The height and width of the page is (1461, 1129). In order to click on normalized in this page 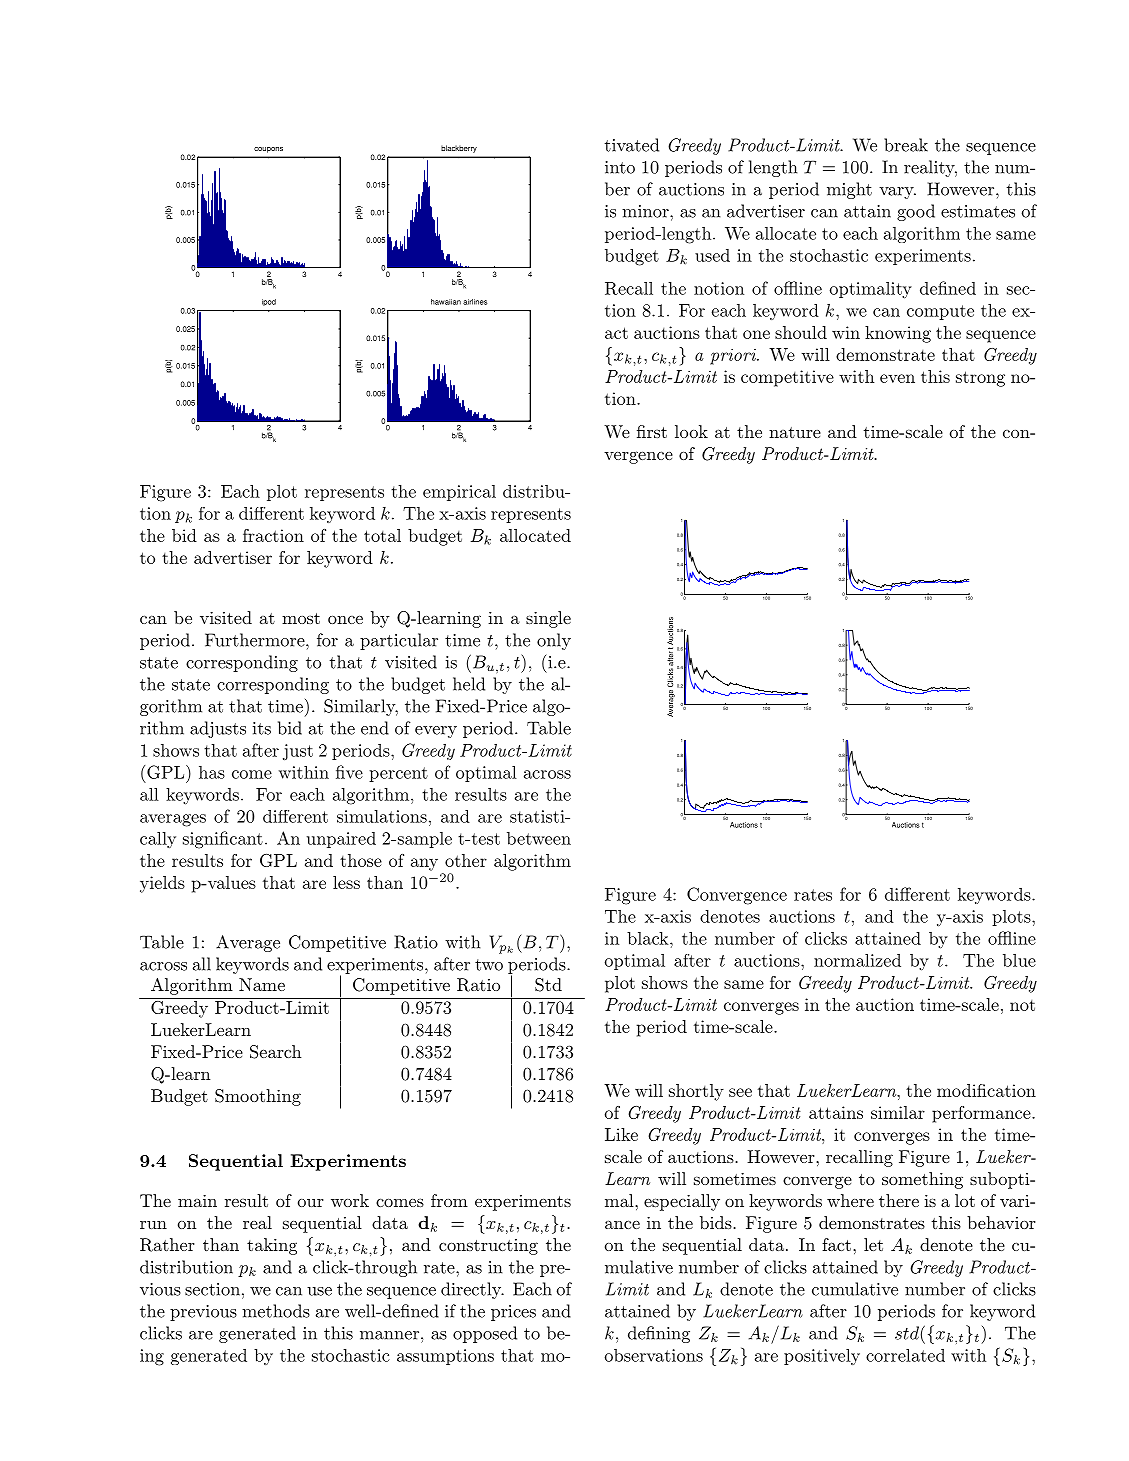, I will do `click(857, 960)`.
